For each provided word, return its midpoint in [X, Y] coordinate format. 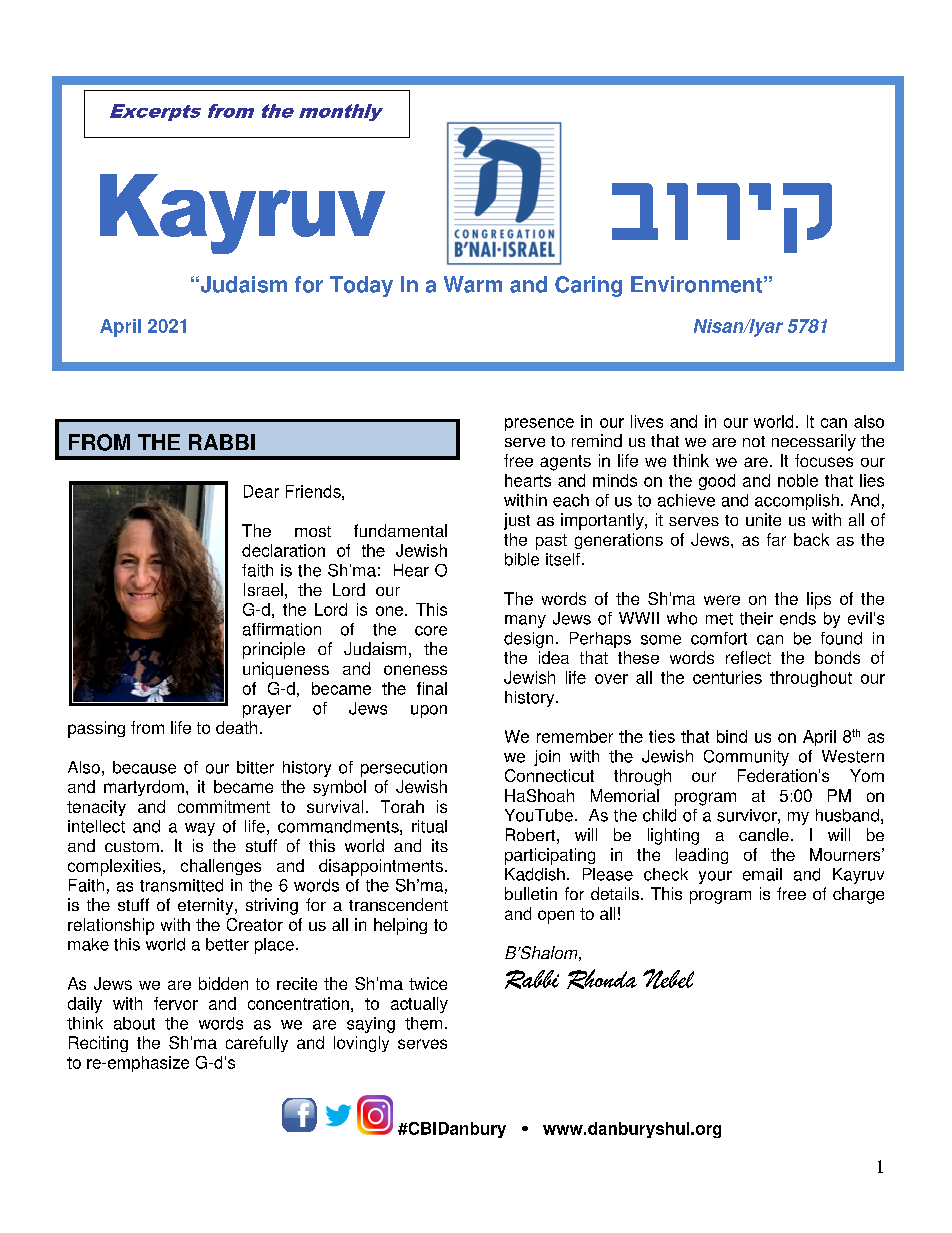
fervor [176, 1003]
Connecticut [549, 775]
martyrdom [144, 788]
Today [361, 286]
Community [746, 758]
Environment [696, 284]
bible [522, 559]
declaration [283, 550]
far [776, 539]
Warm [473, 284]
